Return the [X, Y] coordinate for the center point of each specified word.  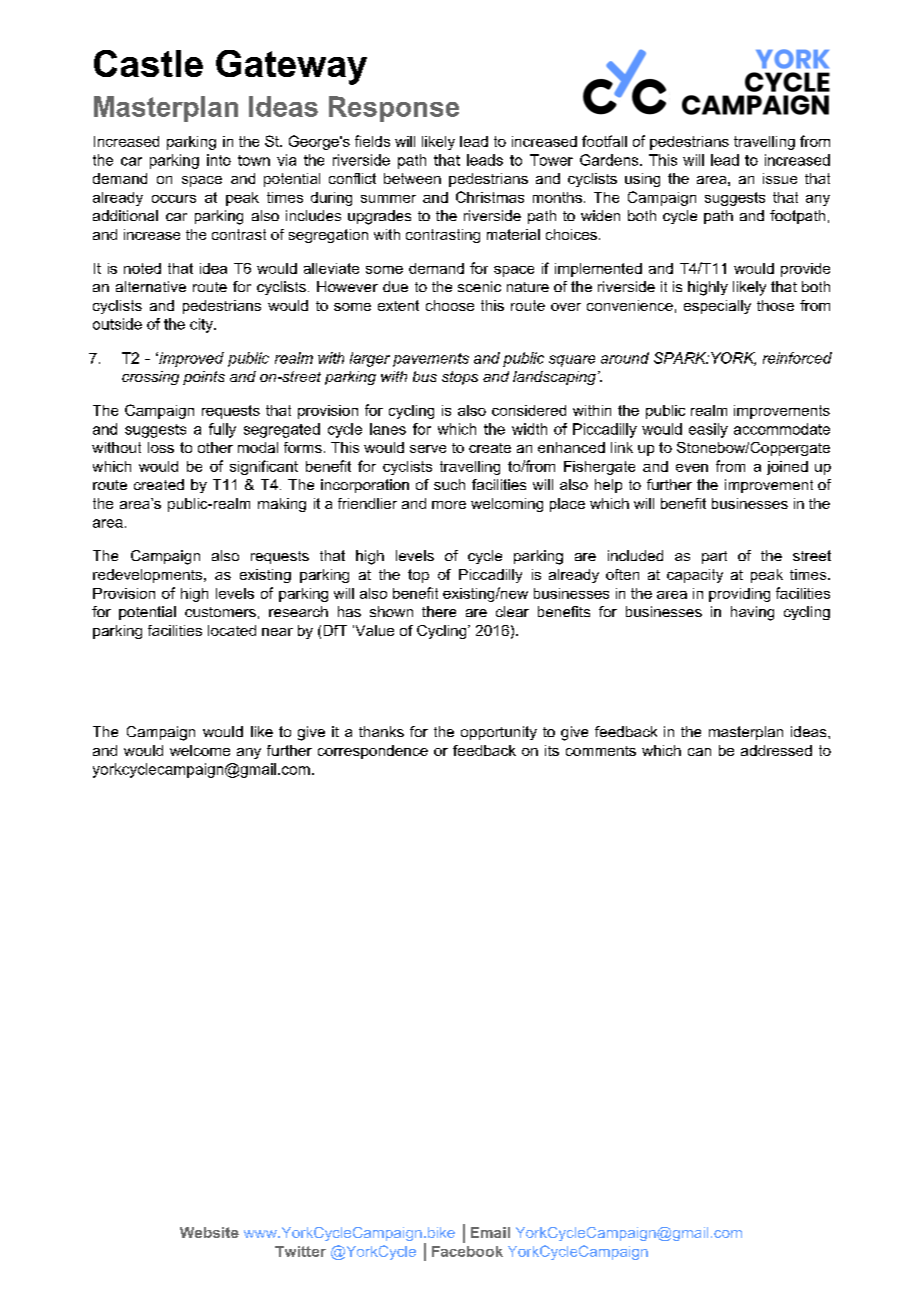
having [752, 613]
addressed [776, 750]
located [232, 630]
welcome [200, 750]
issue [780, 178]
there [439, 611]
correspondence [373, 752]
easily [708, 430]
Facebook [467, 1251]
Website [209, 1232]
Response [394, 109]
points [204, 378]
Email [490, 1232]
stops [460, 378]
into [219, 160]
